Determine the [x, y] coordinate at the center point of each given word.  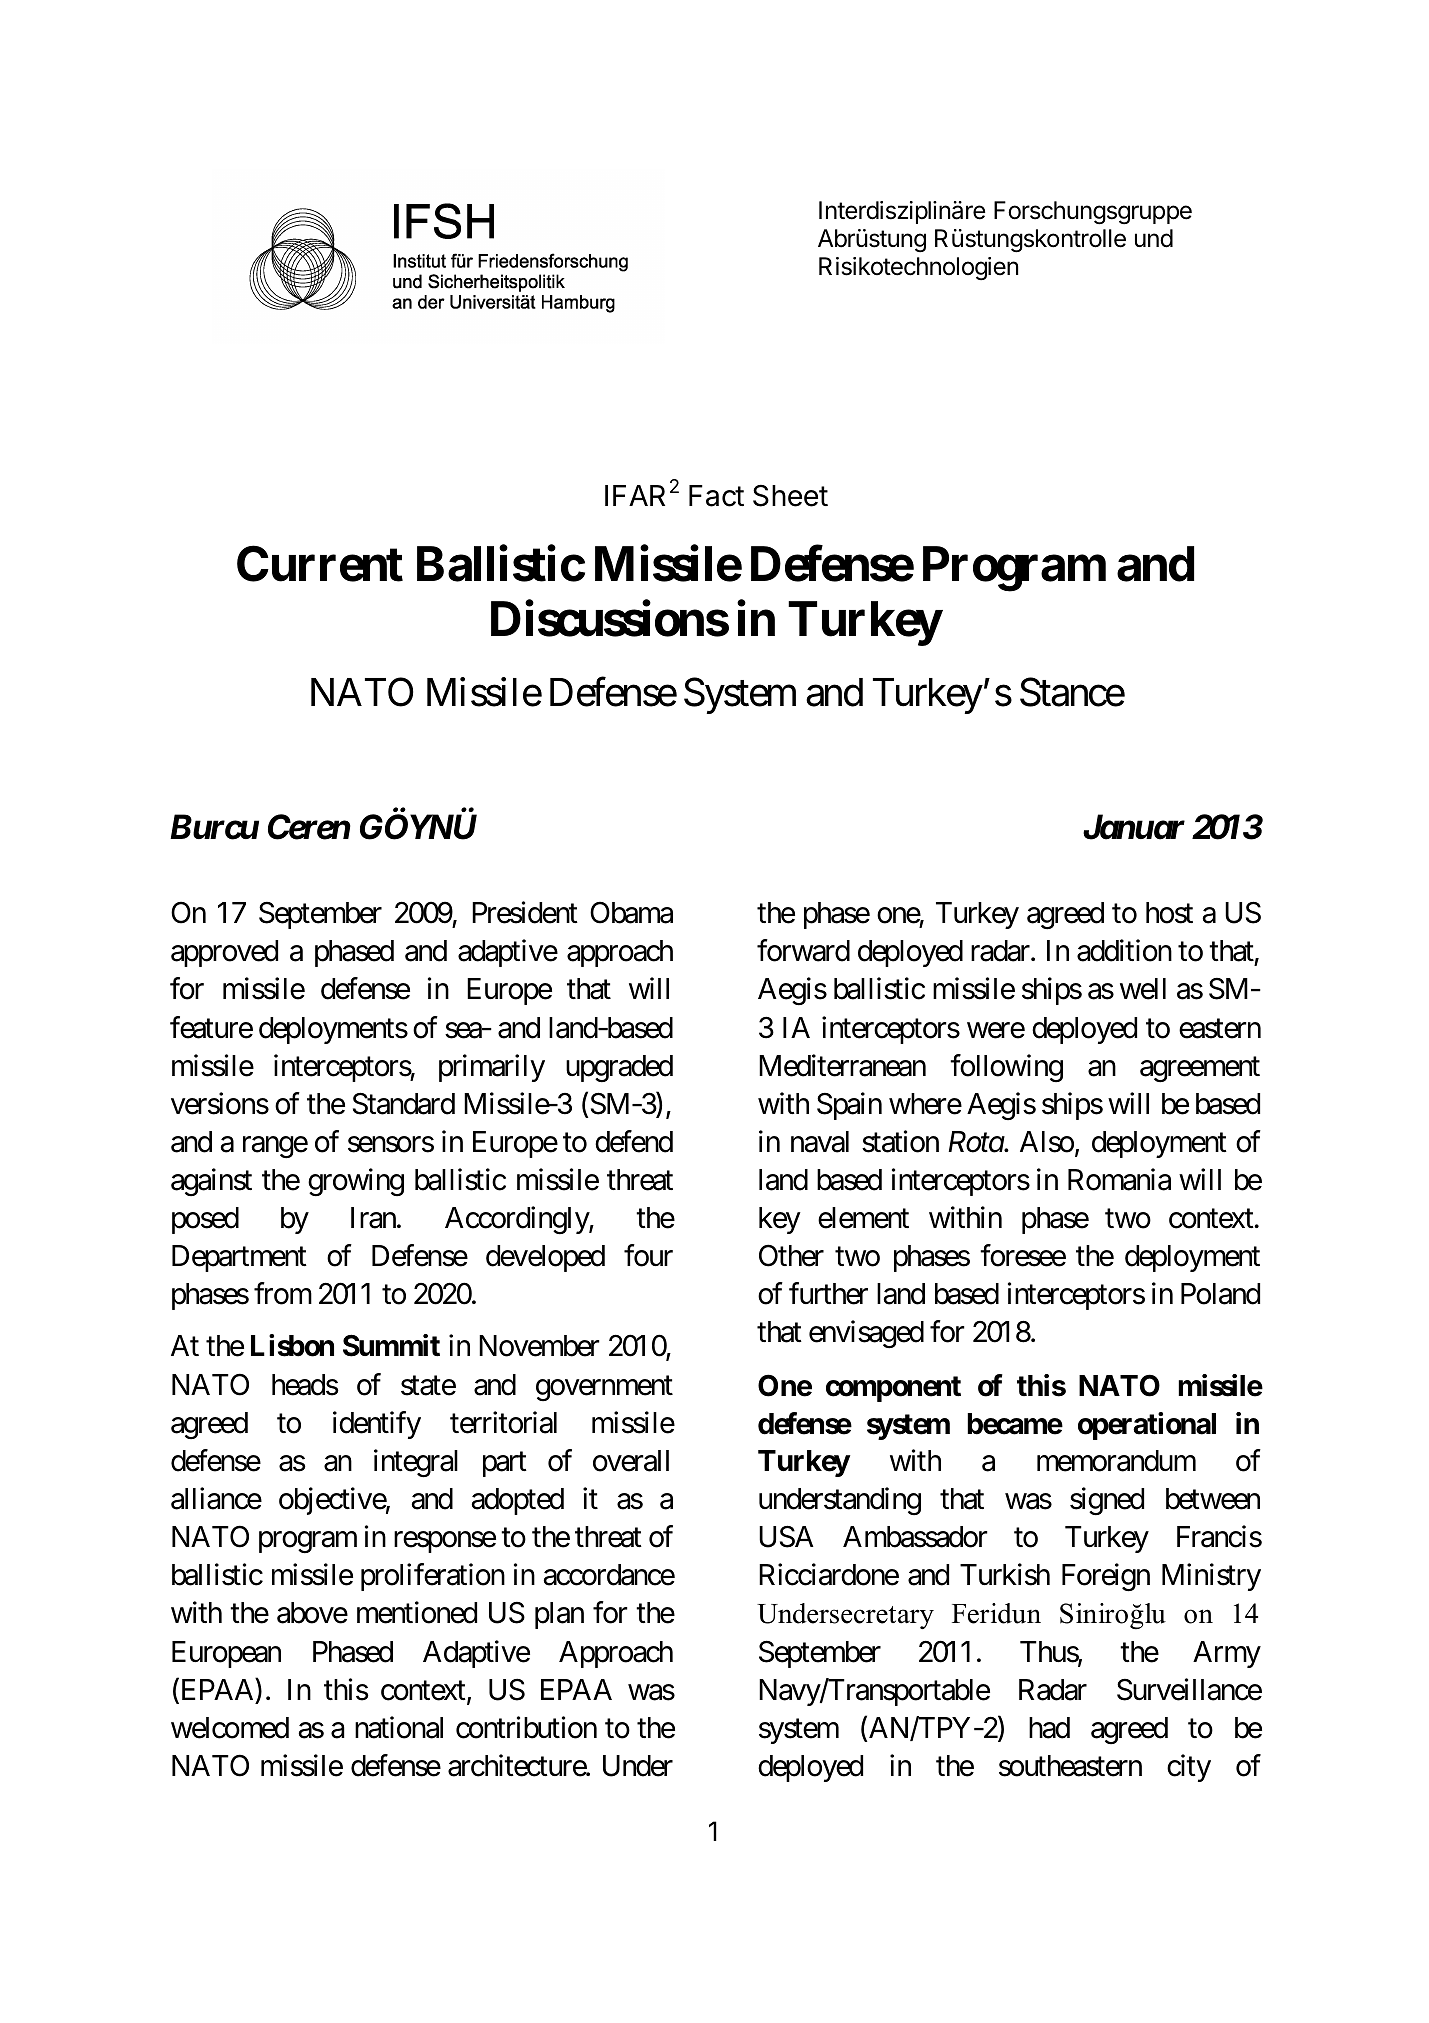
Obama [631, 912]
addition [1124, 950]
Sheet [790, 496]
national [399, 1728]
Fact [716, 496]
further [828, 1293]
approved [224, 953]
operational [1147, 1426]
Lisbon [292, 1346]
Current [320, 564]
